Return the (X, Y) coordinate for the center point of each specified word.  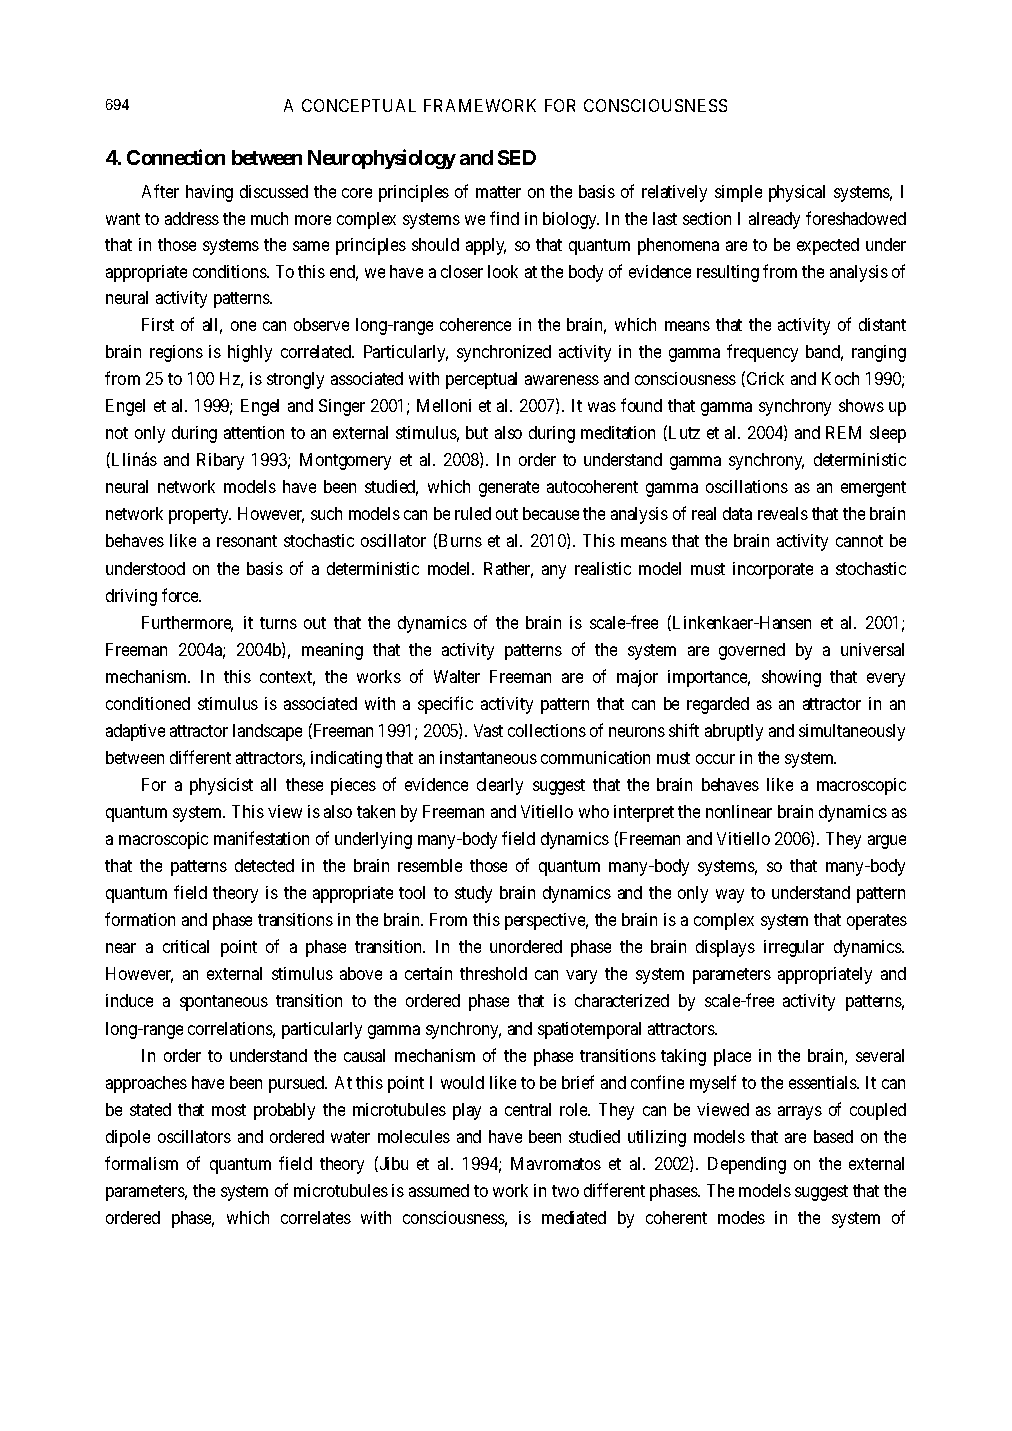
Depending (747, 1165)
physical (797, 193)
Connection (176, 157)
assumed (439, 1190)
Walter (457, 676)
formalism (141, 1163)
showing (791, 678)
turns (278, 623)
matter (498, 192)
